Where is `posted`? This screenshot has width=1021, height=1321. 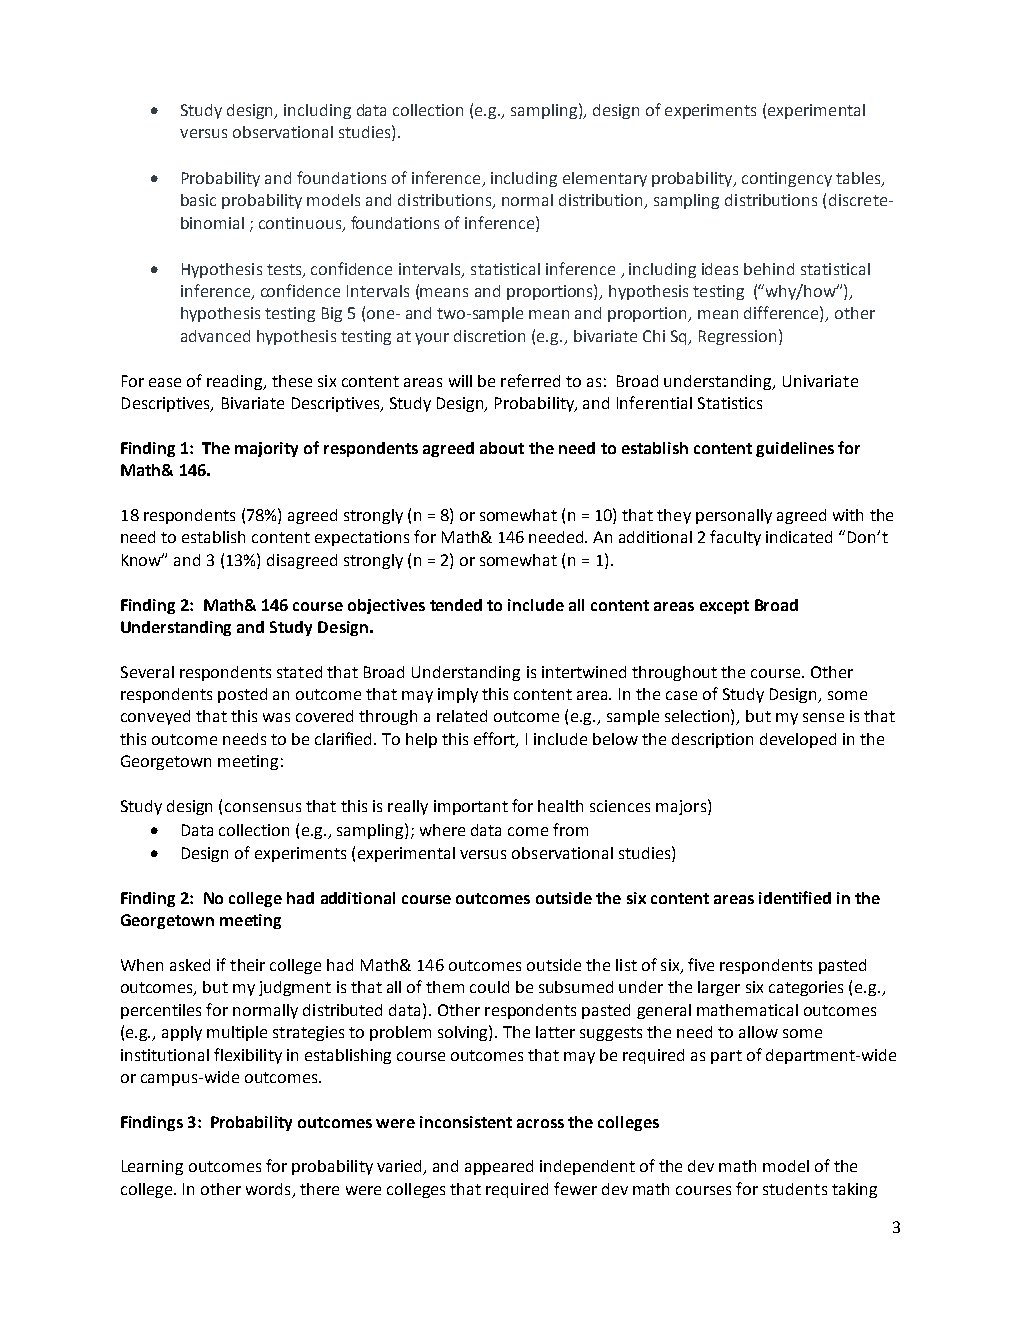
posted is located at coordinates (242, 695).
